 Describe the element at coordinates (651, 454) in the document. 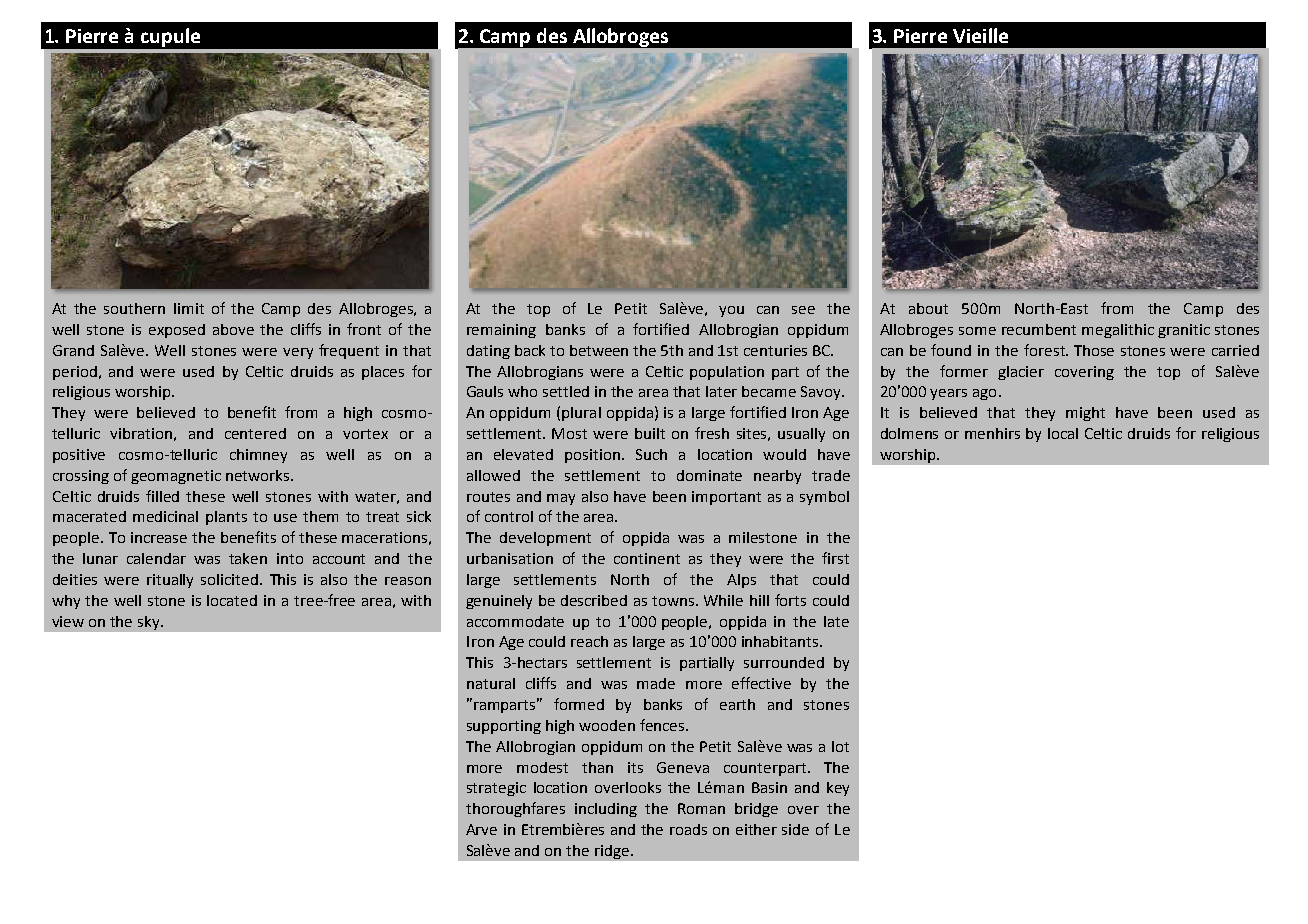

I see `Such` at that location.
